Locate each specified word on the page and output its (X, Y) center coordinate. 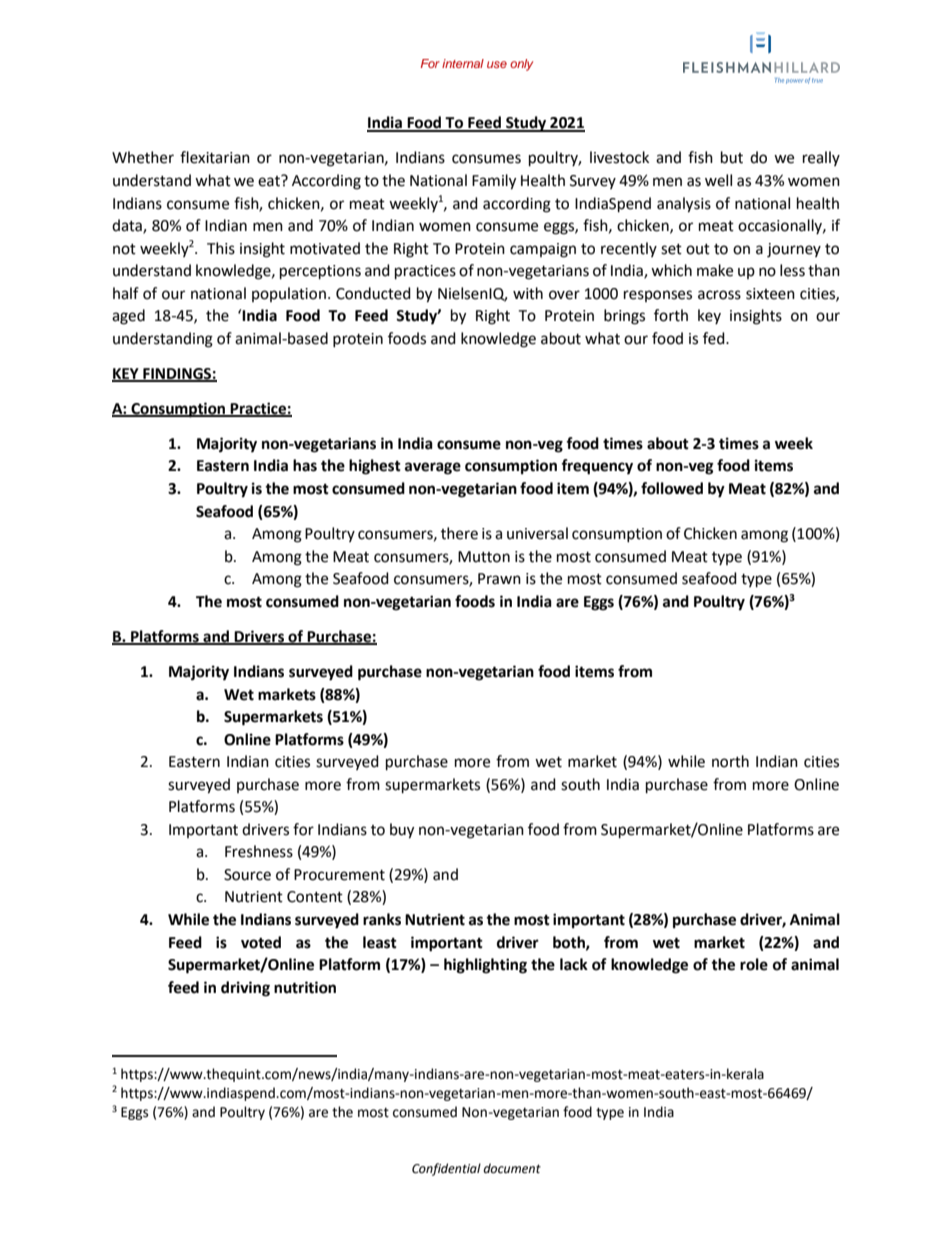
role (754, 964)
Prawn (499, 579)
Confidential (446, 1169)
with (528, 293)
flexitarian (215, 157)
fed (715, 338)
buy (402, 831)
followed (672, 488)
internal (463, 63)
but (732, 157)
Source (247, 875)
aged (128, 317)
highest (375, 467)
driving (245, 989)
